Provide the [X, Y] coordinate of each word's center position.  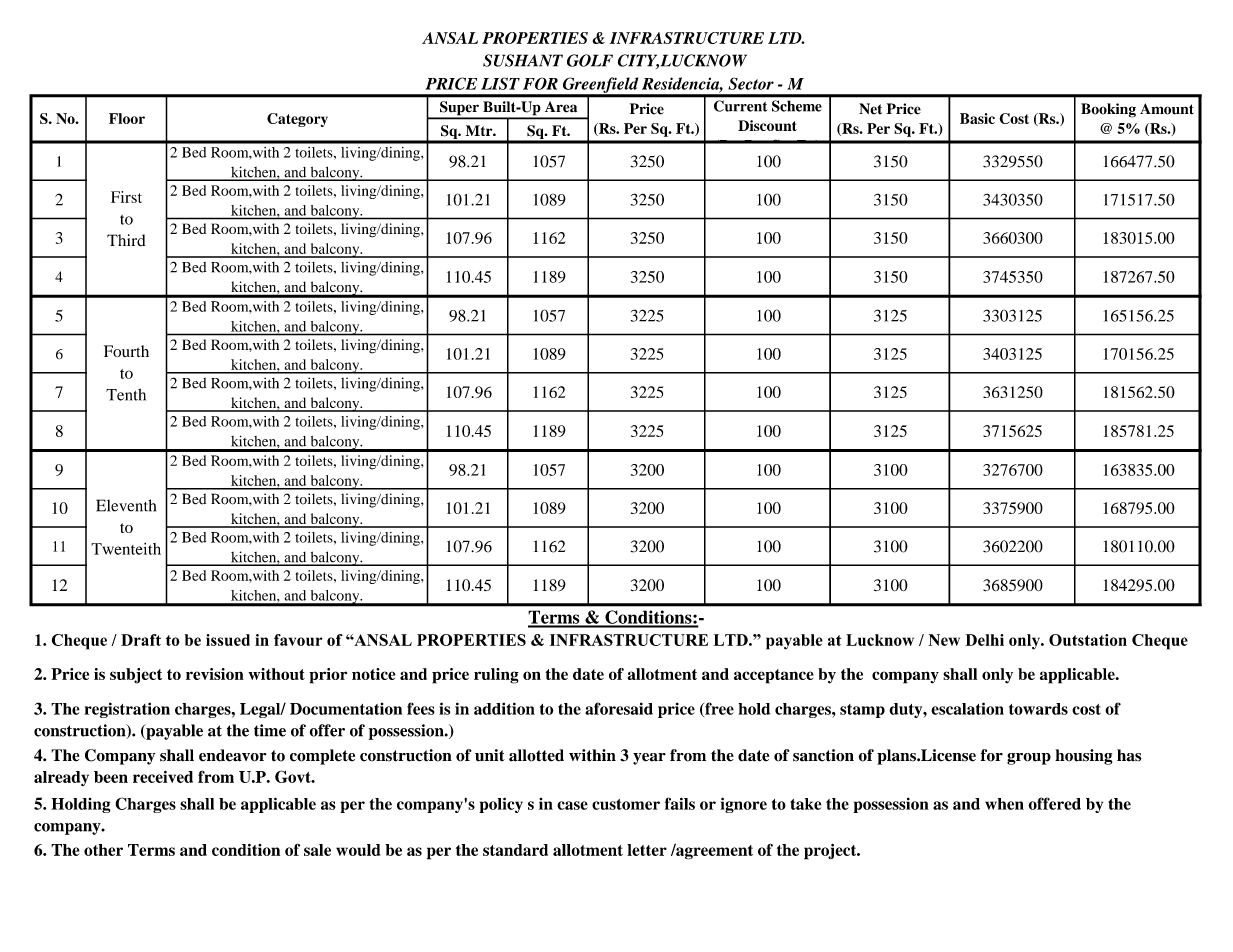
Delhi [984, 640]
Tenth [126, 394]
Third [126, 240]
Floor [127, 118]
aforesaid [619, 708]
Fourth [126, 351]
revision [215, 674]
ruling [496, 676]
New [944, 640]
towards [1038, 709]
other [103, 850]
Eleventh [126, 505]
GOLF [590, 60]
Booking [1108, 110]
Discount [767, 125]
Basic [977, 118]
